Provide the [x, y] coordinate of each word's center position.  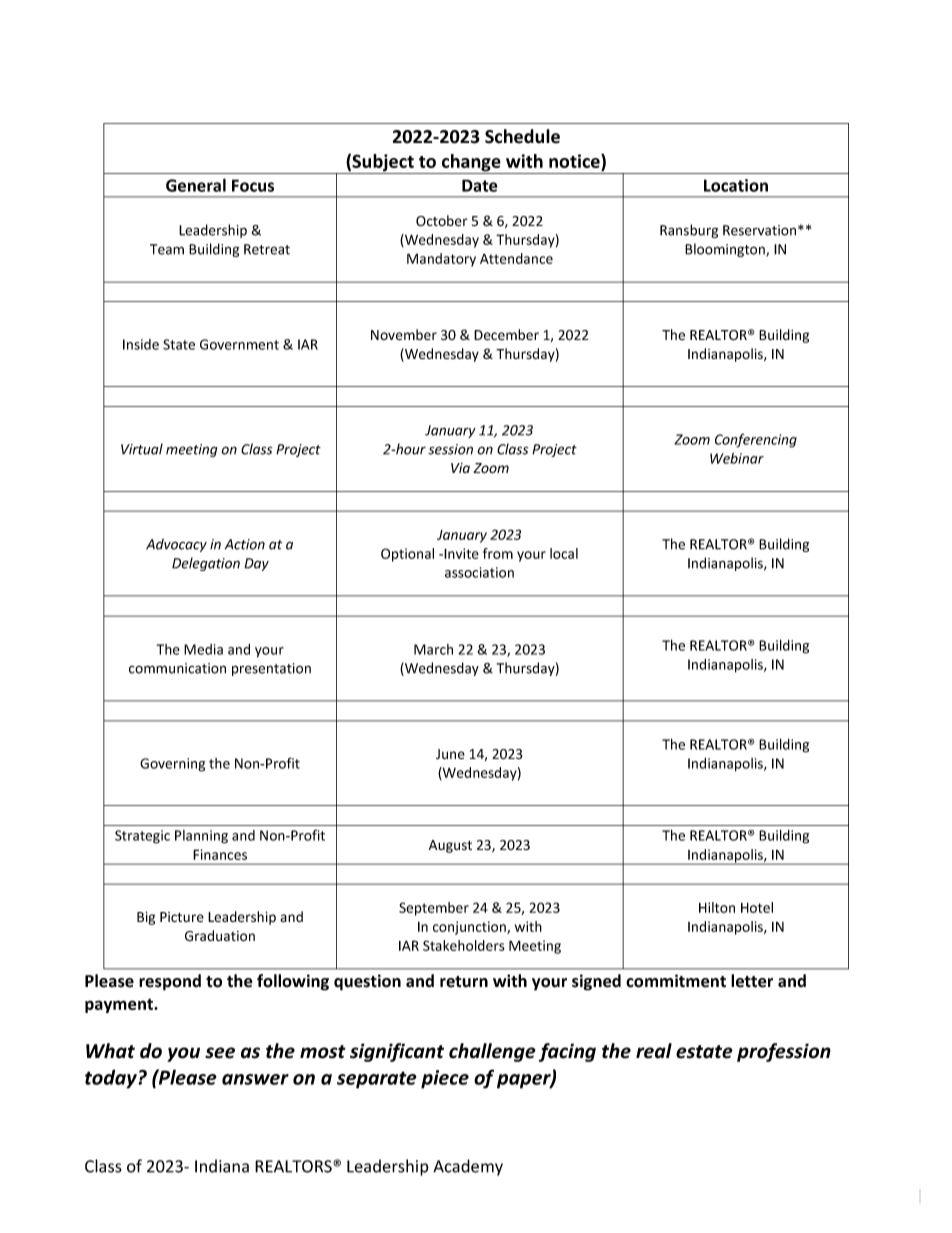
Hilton [717, 907]
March [433, 649]
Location [736, 185]
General [196, 185]
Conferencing [756, 441]
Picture [182, 917]
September [434, 909]
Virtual [142, 449]
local [564, 553]
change [471, 164]
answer [255, 1079]
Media [203, 649]
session [450, 449]
